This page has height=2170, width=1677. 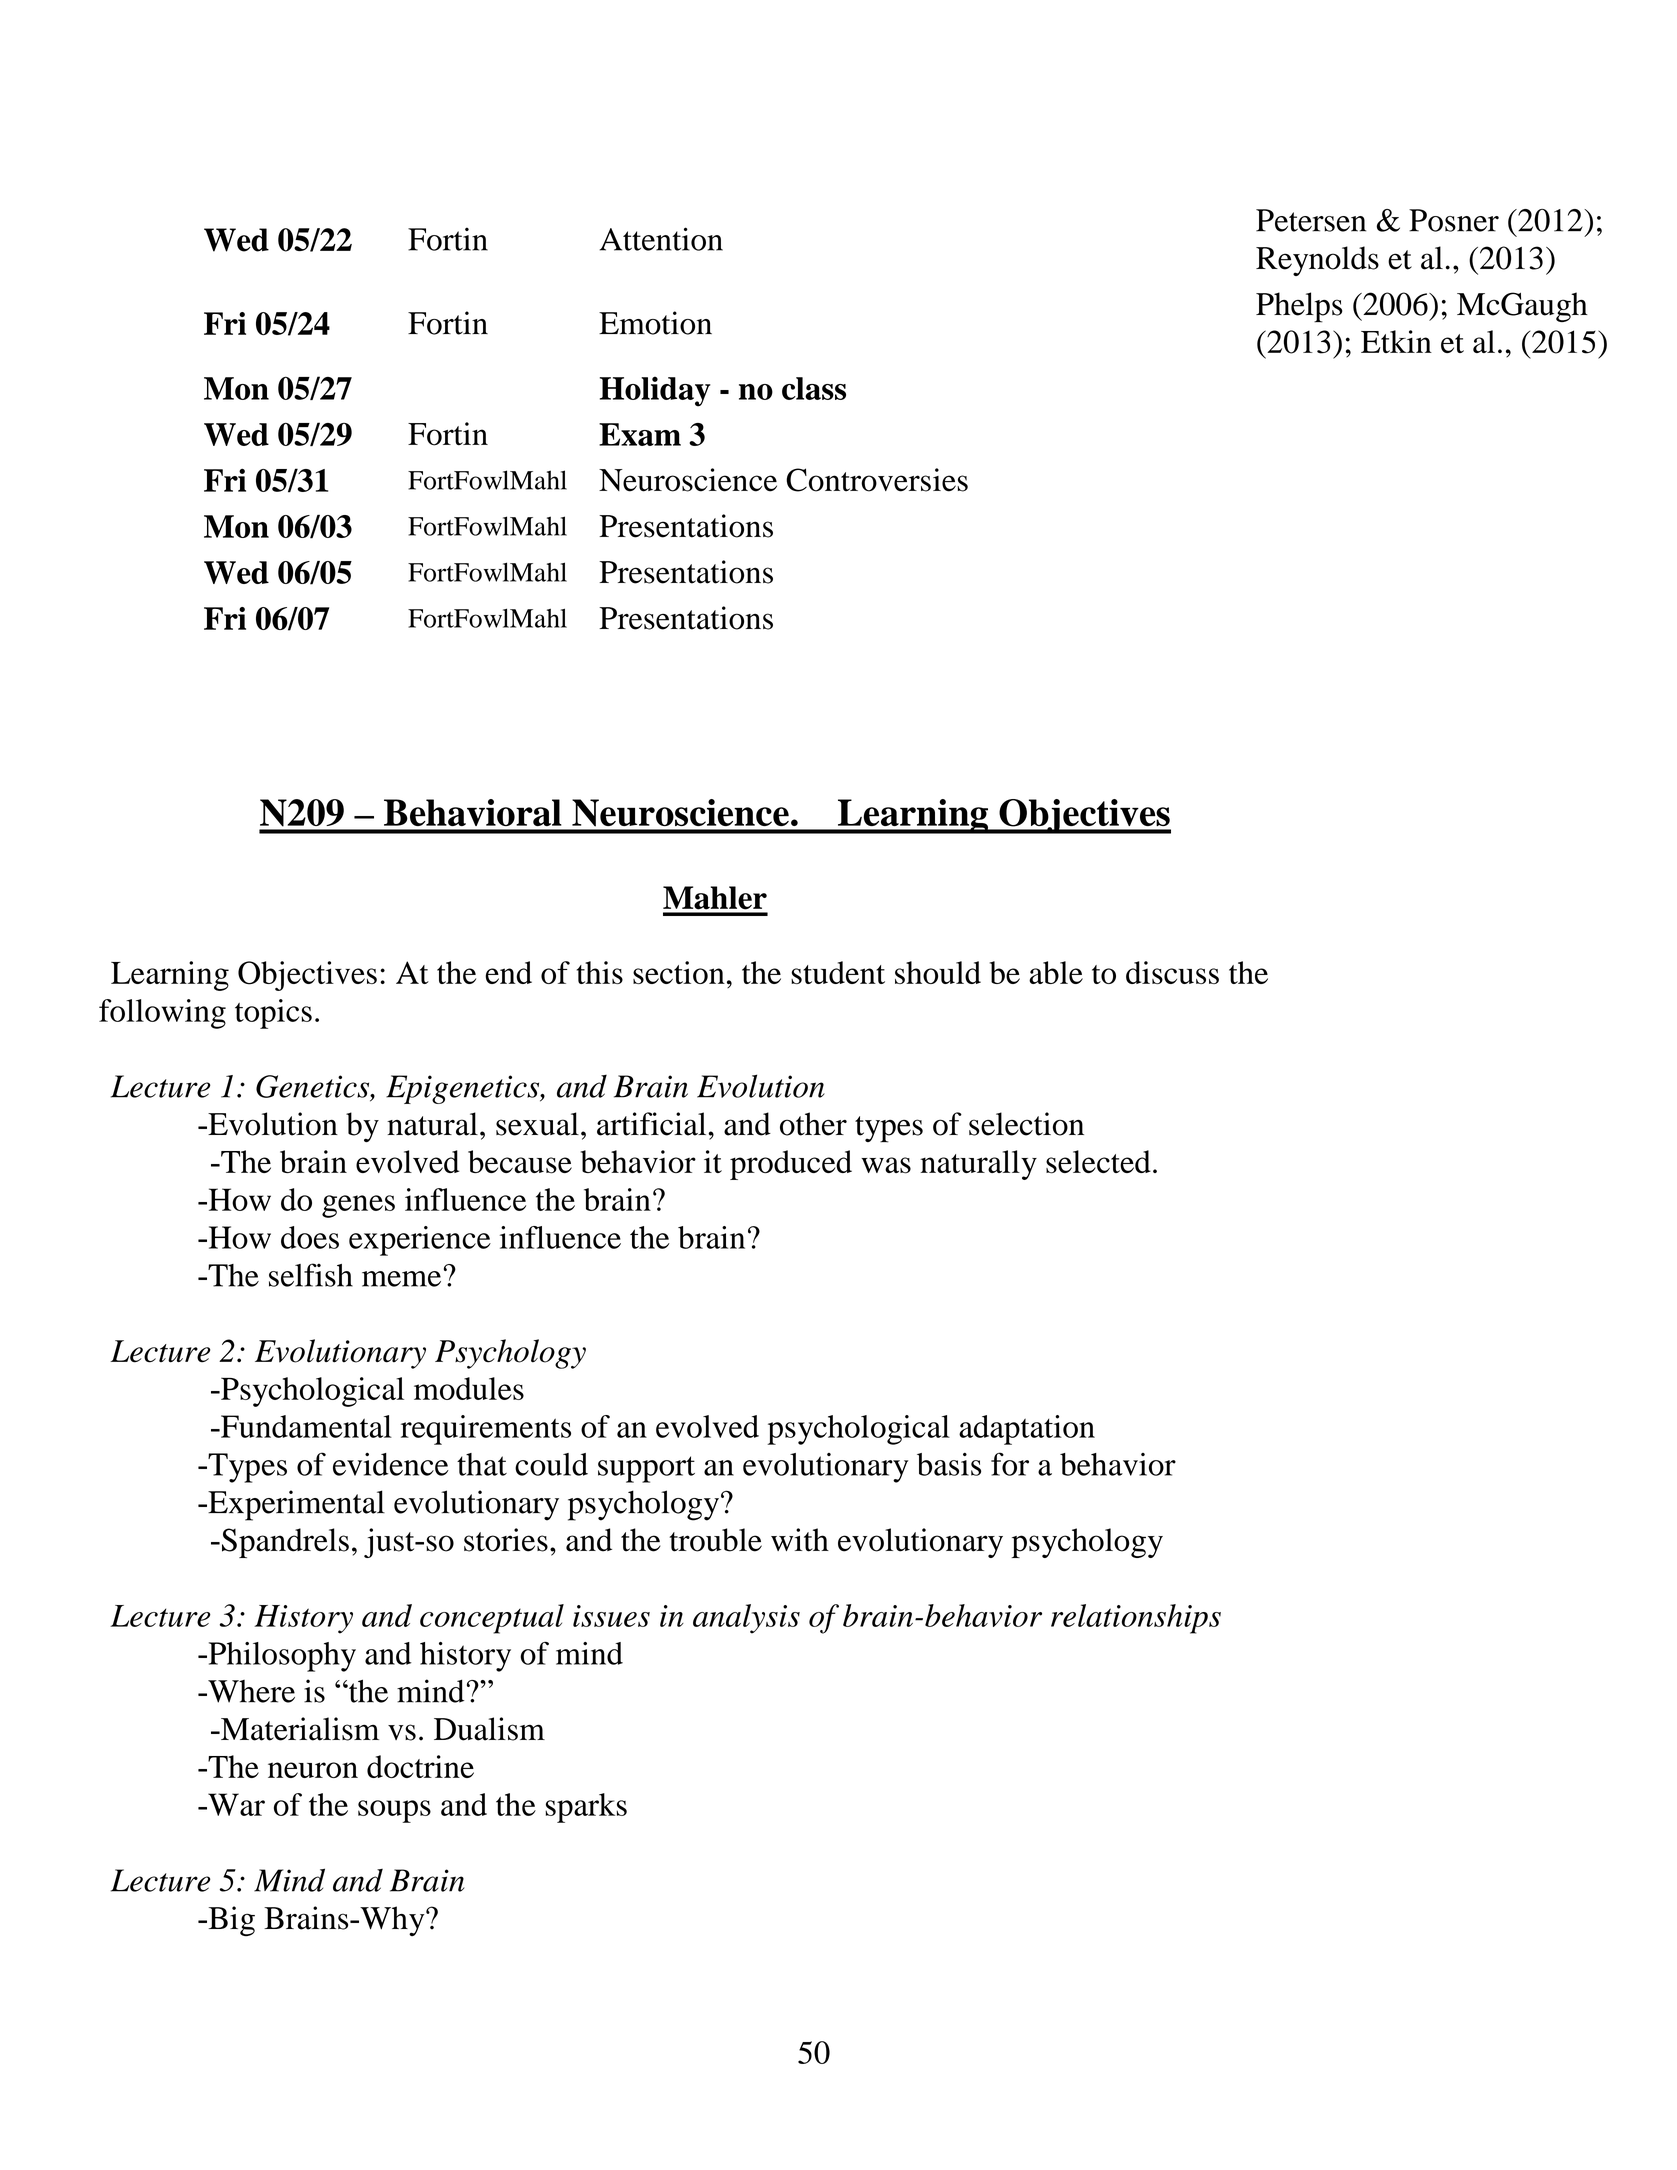 What do you see at coordinates (655, 323) in the page?
I see `Emotion` at bounding box center [655, 323].
